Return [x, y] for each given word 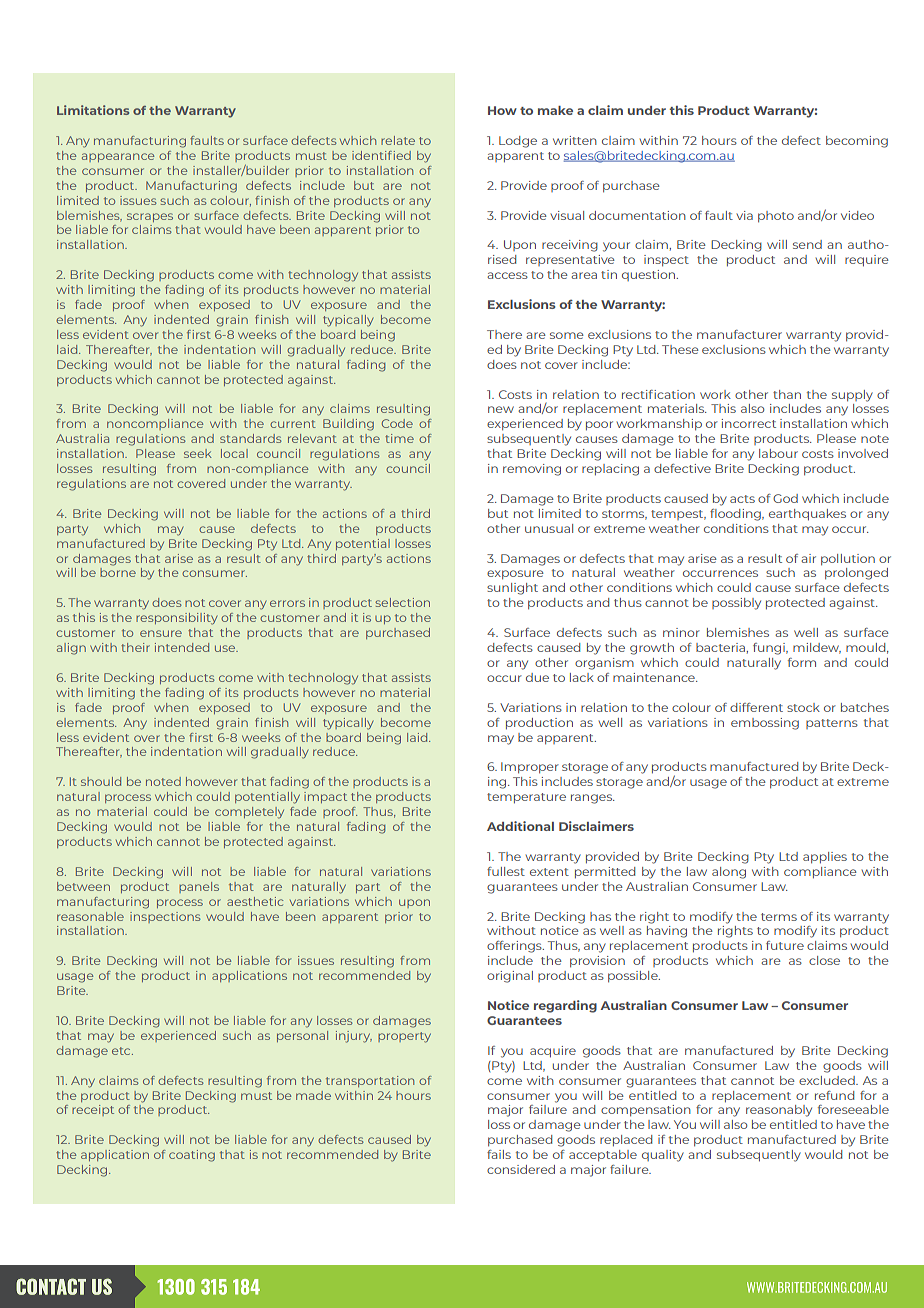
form [802, 662]
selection [402, 602]
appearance [118, 157]
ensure [161, 633]
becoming [857, 142]
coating [192, 1156]
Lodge [518, 142]
